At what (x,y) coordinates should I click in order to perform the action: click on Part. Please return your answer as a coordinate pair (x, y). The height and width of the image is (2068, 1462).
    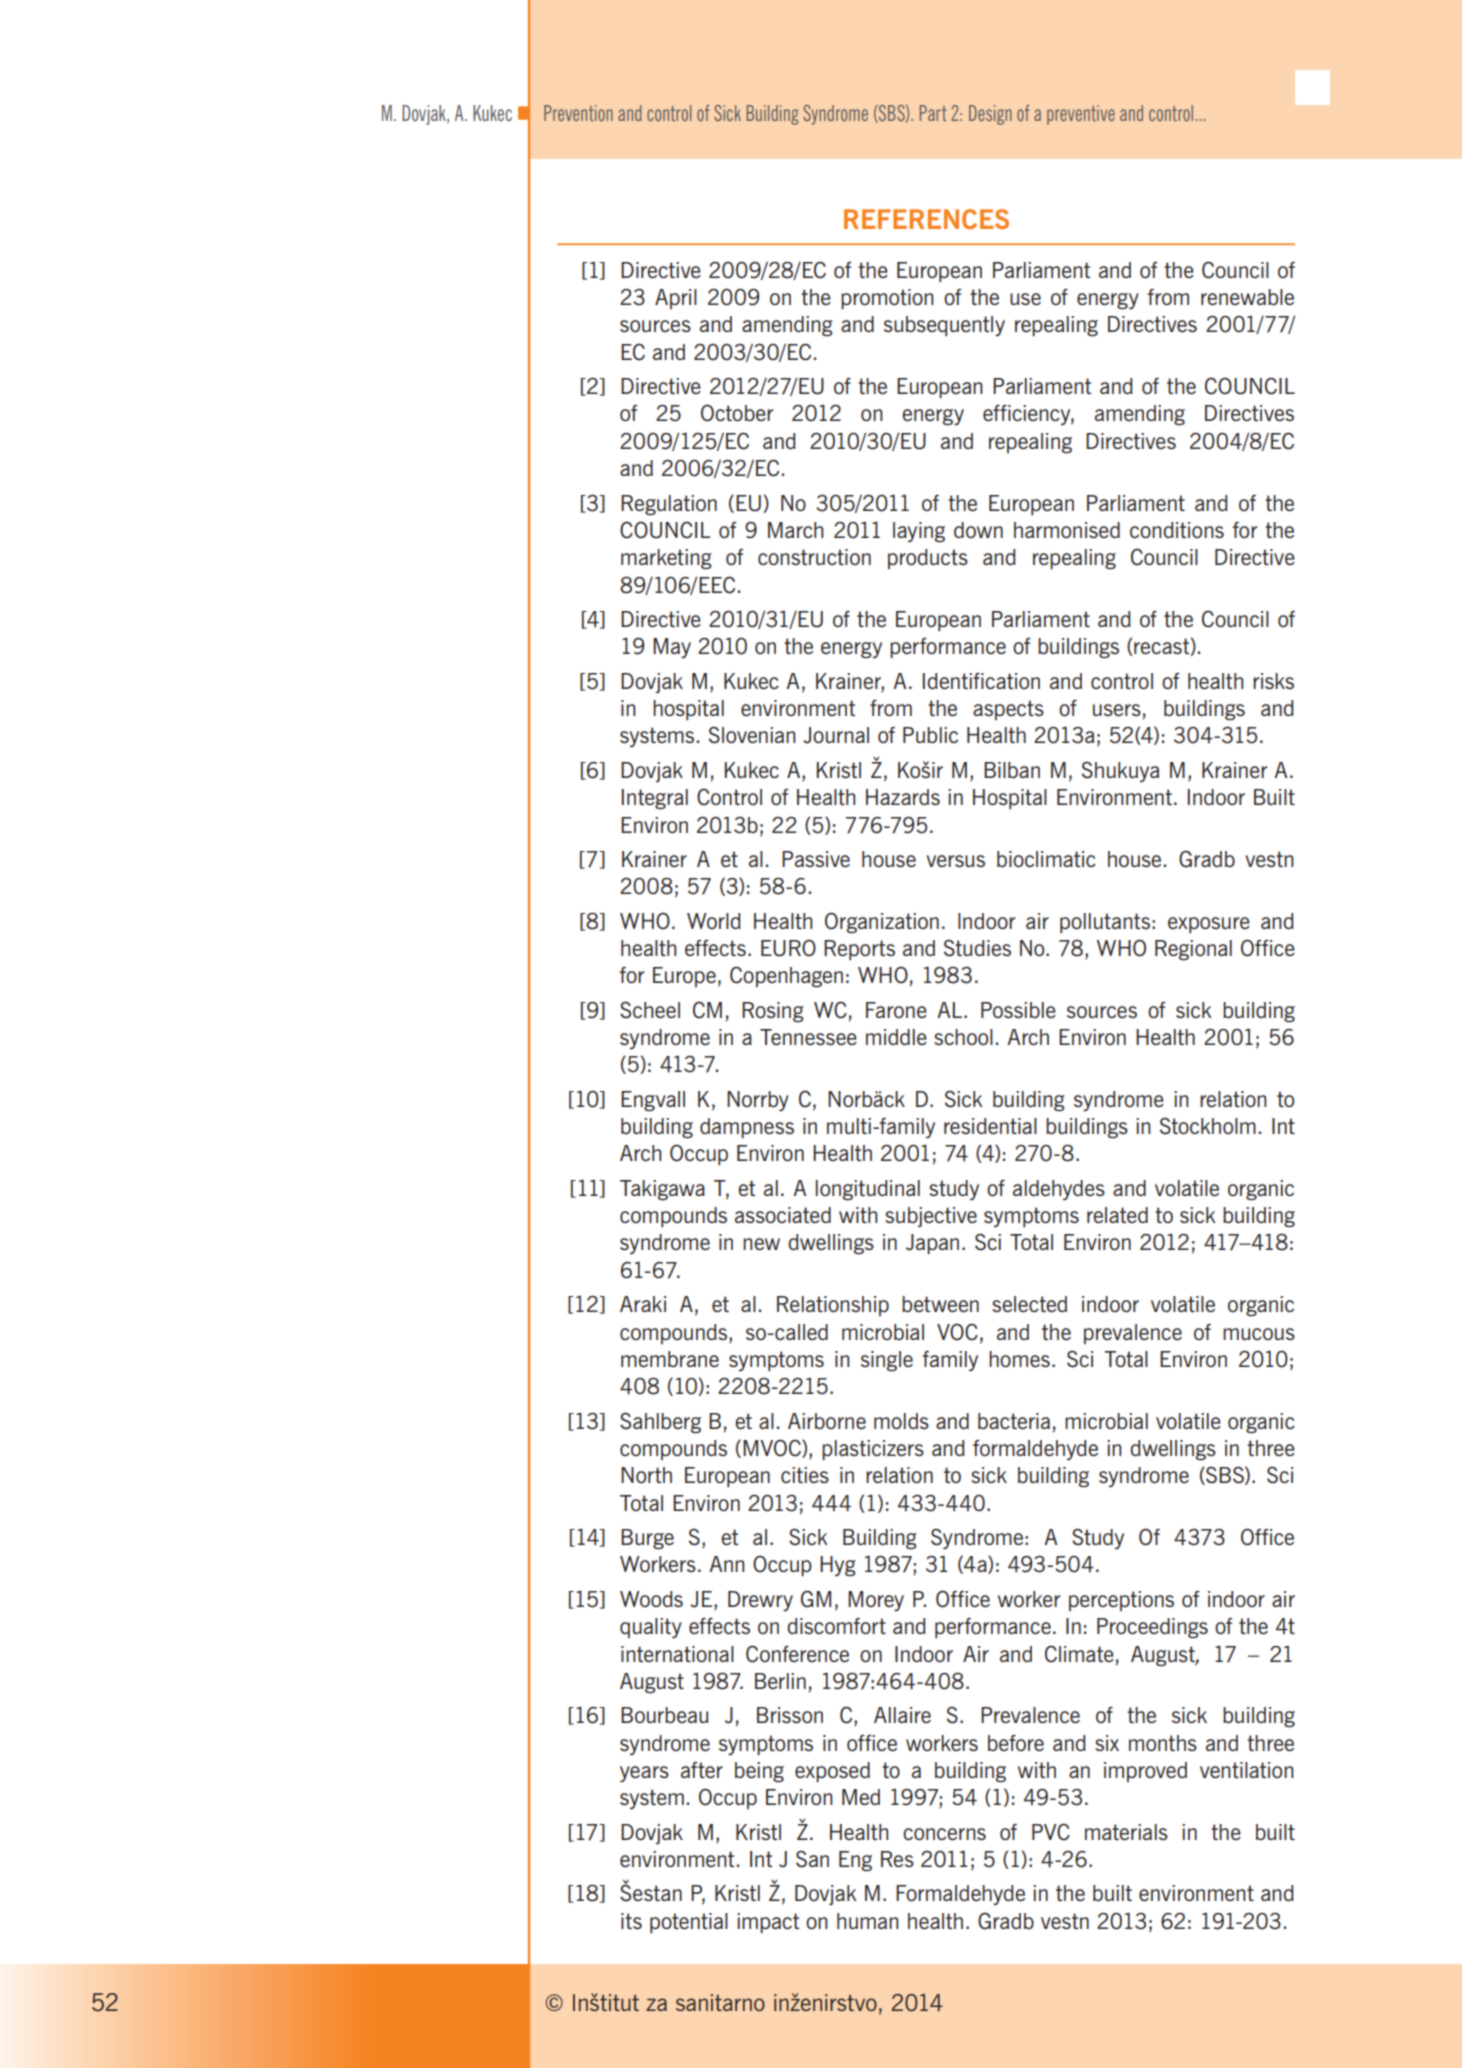
    Looking at the image, I should click on (933, 113).
